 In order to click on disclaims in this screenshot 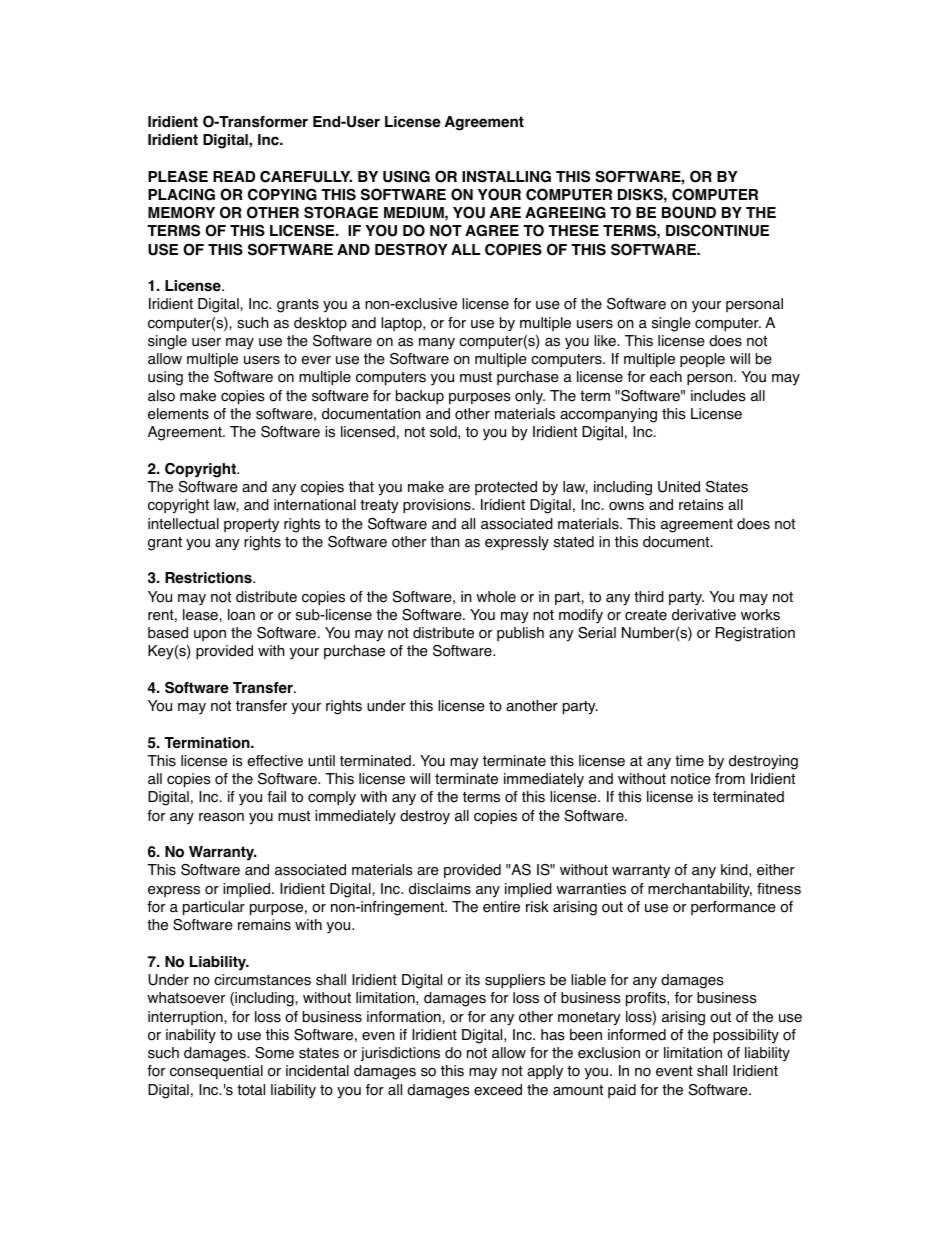, I will do `click(440, 889)`.
